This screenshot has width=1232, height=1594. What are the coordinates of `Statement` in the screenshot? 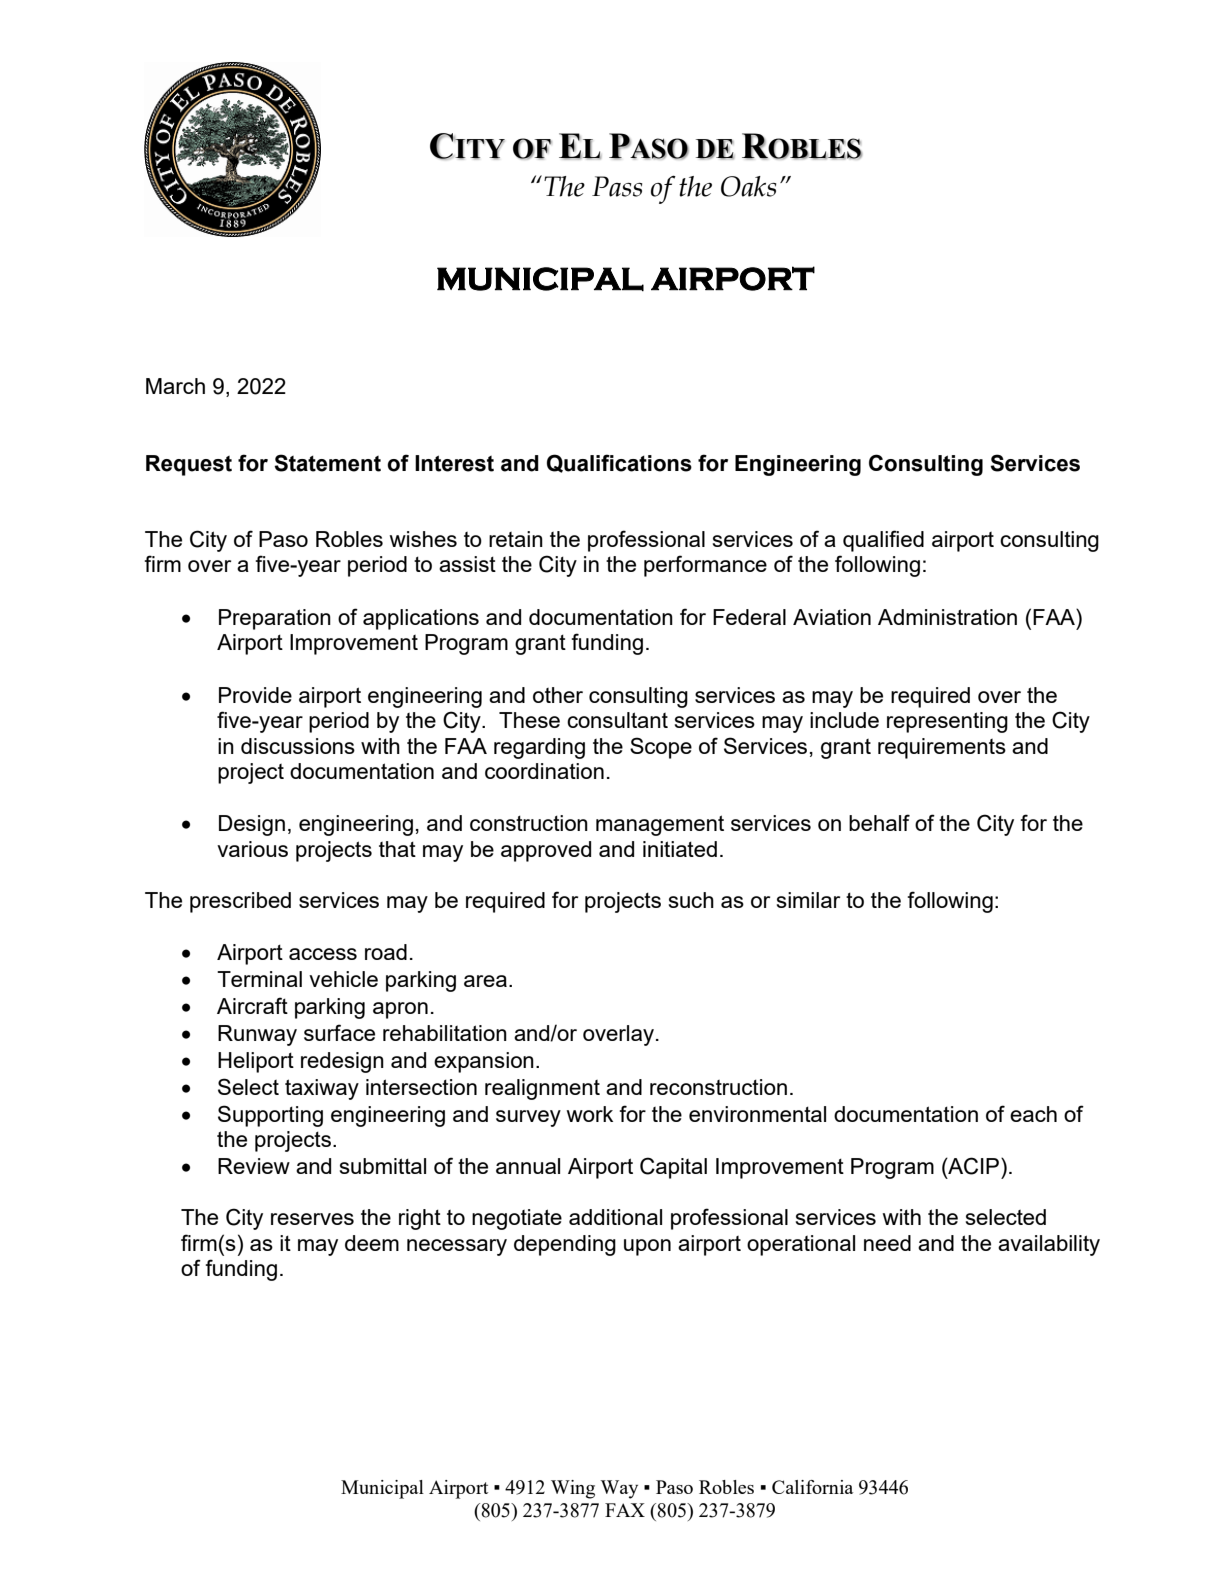 It's located at (327, 463).
